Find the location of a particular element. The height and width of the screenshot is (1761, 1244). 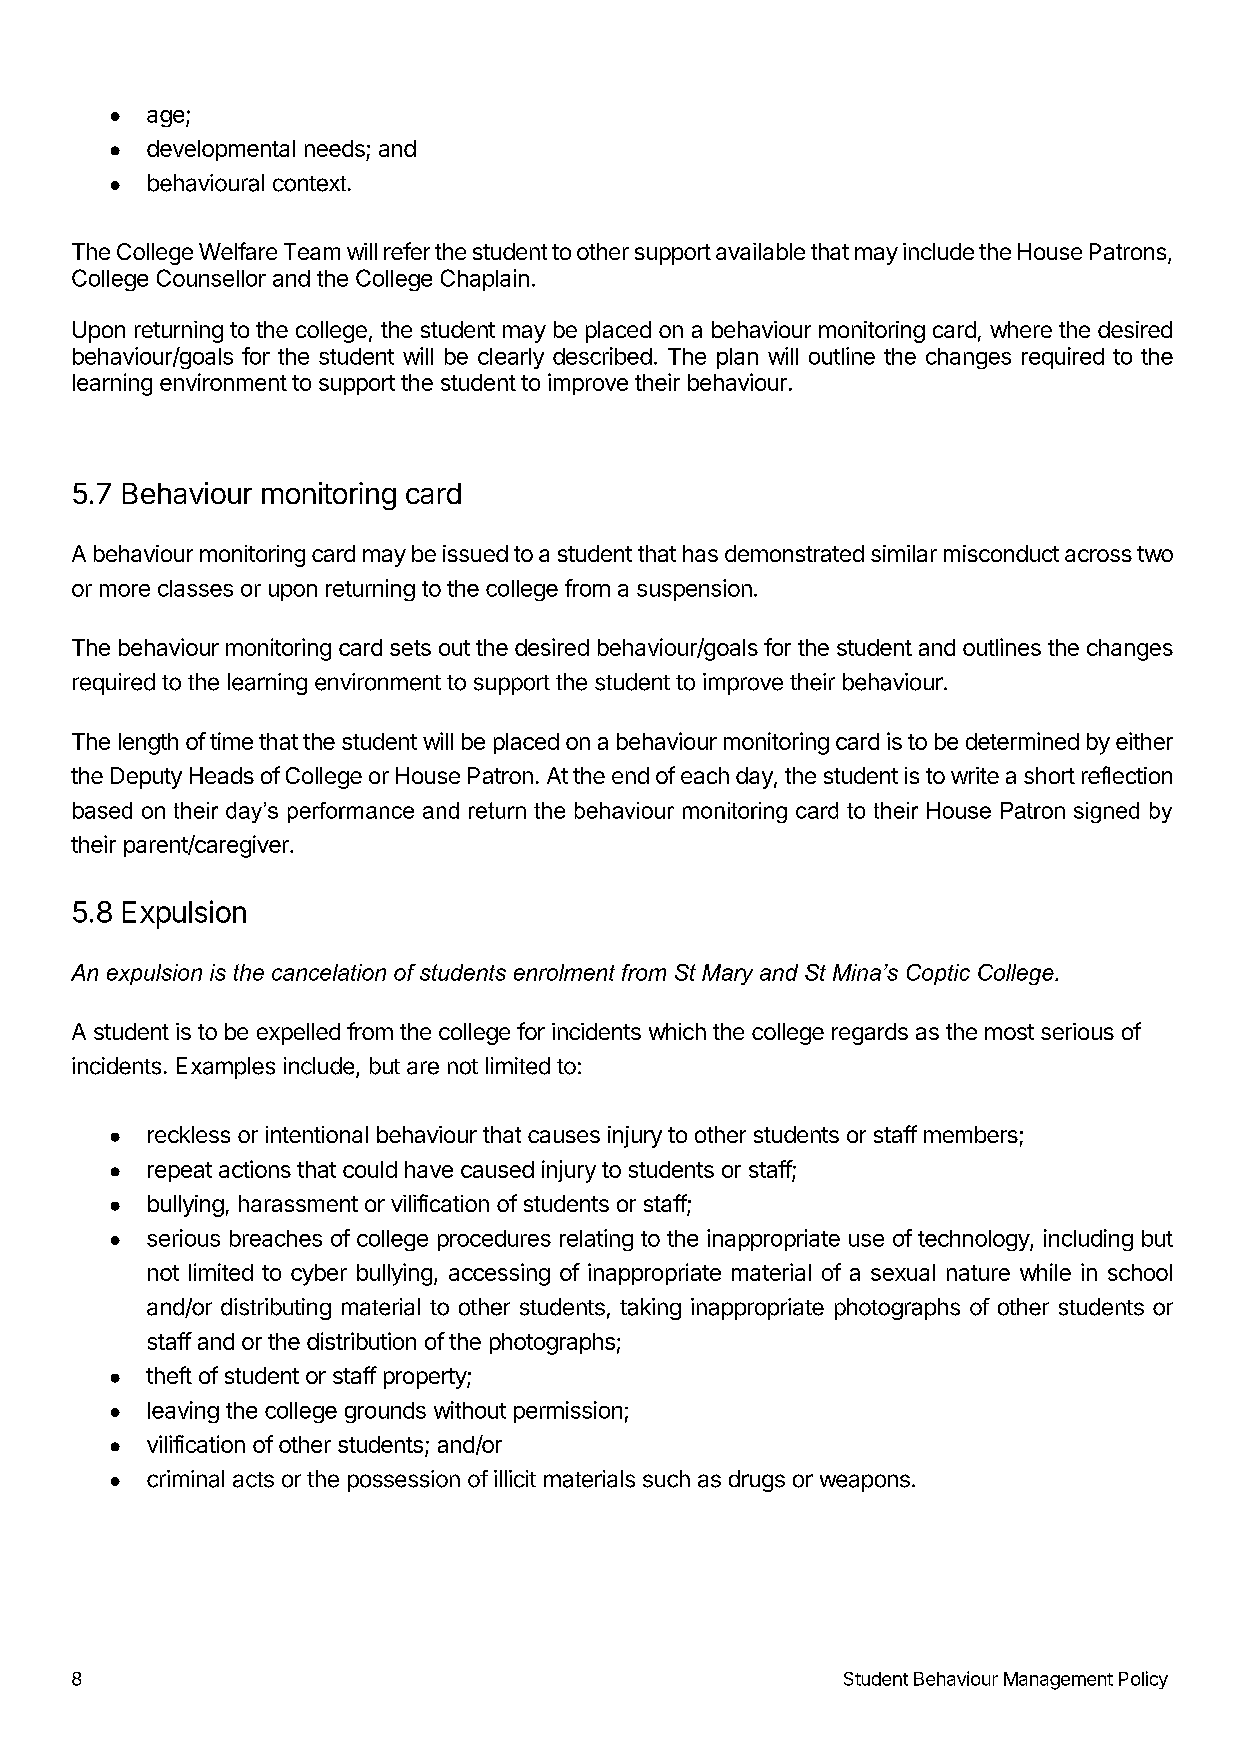

acts is located at coordinates (253, 1480).
